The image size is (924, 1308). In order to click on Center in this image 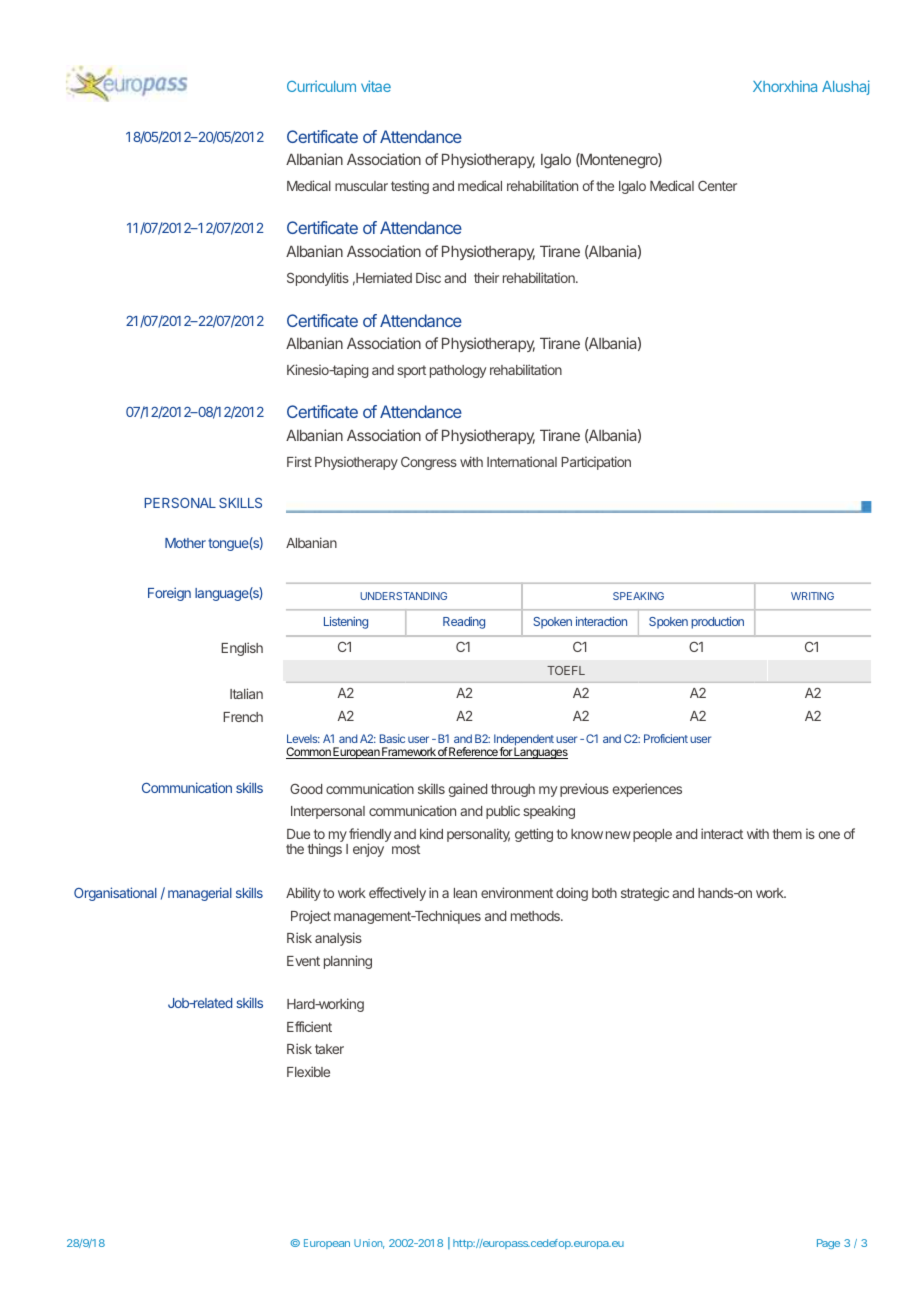, I will do `click(717, 186)`.
